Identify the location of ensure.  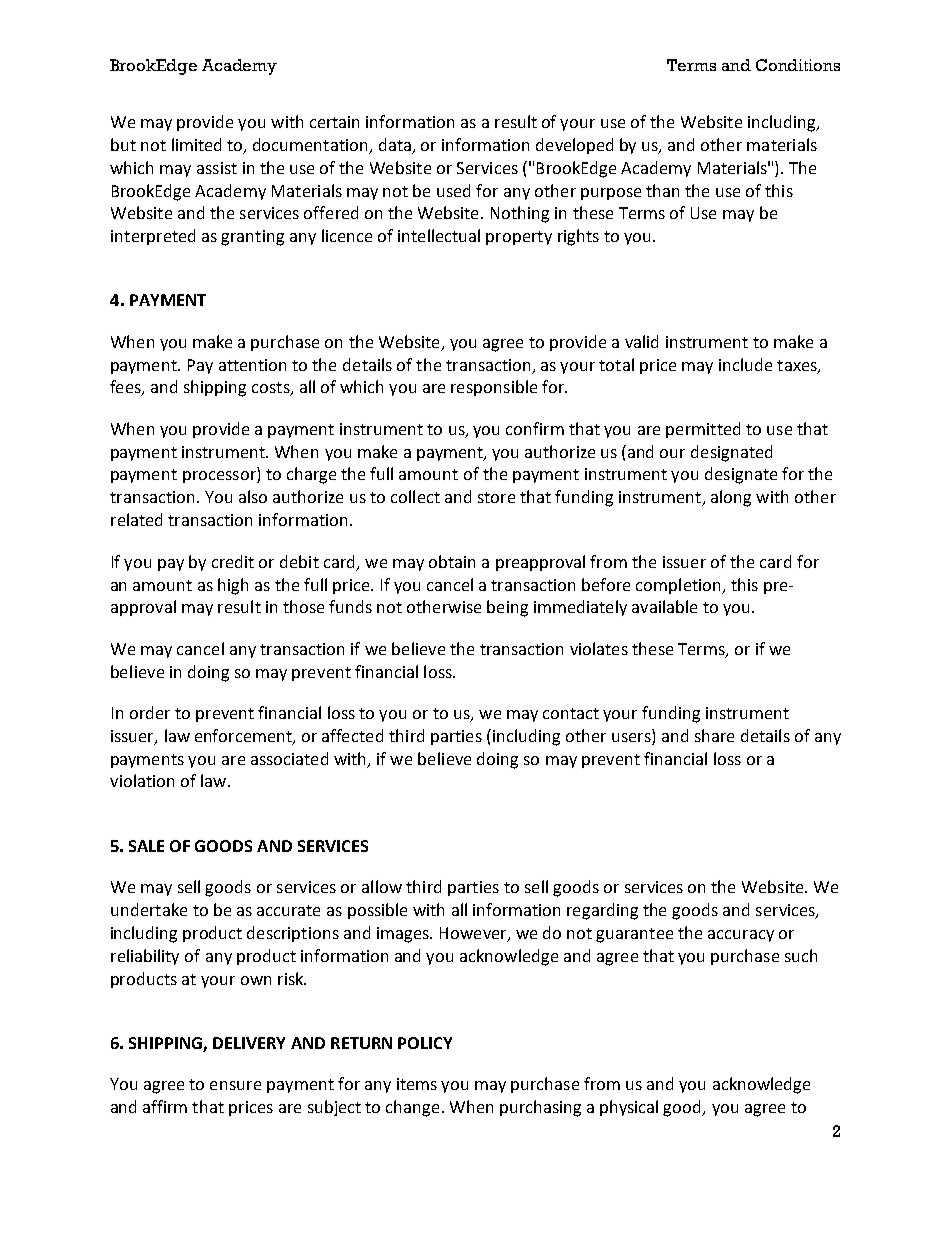
(235, 1085).
